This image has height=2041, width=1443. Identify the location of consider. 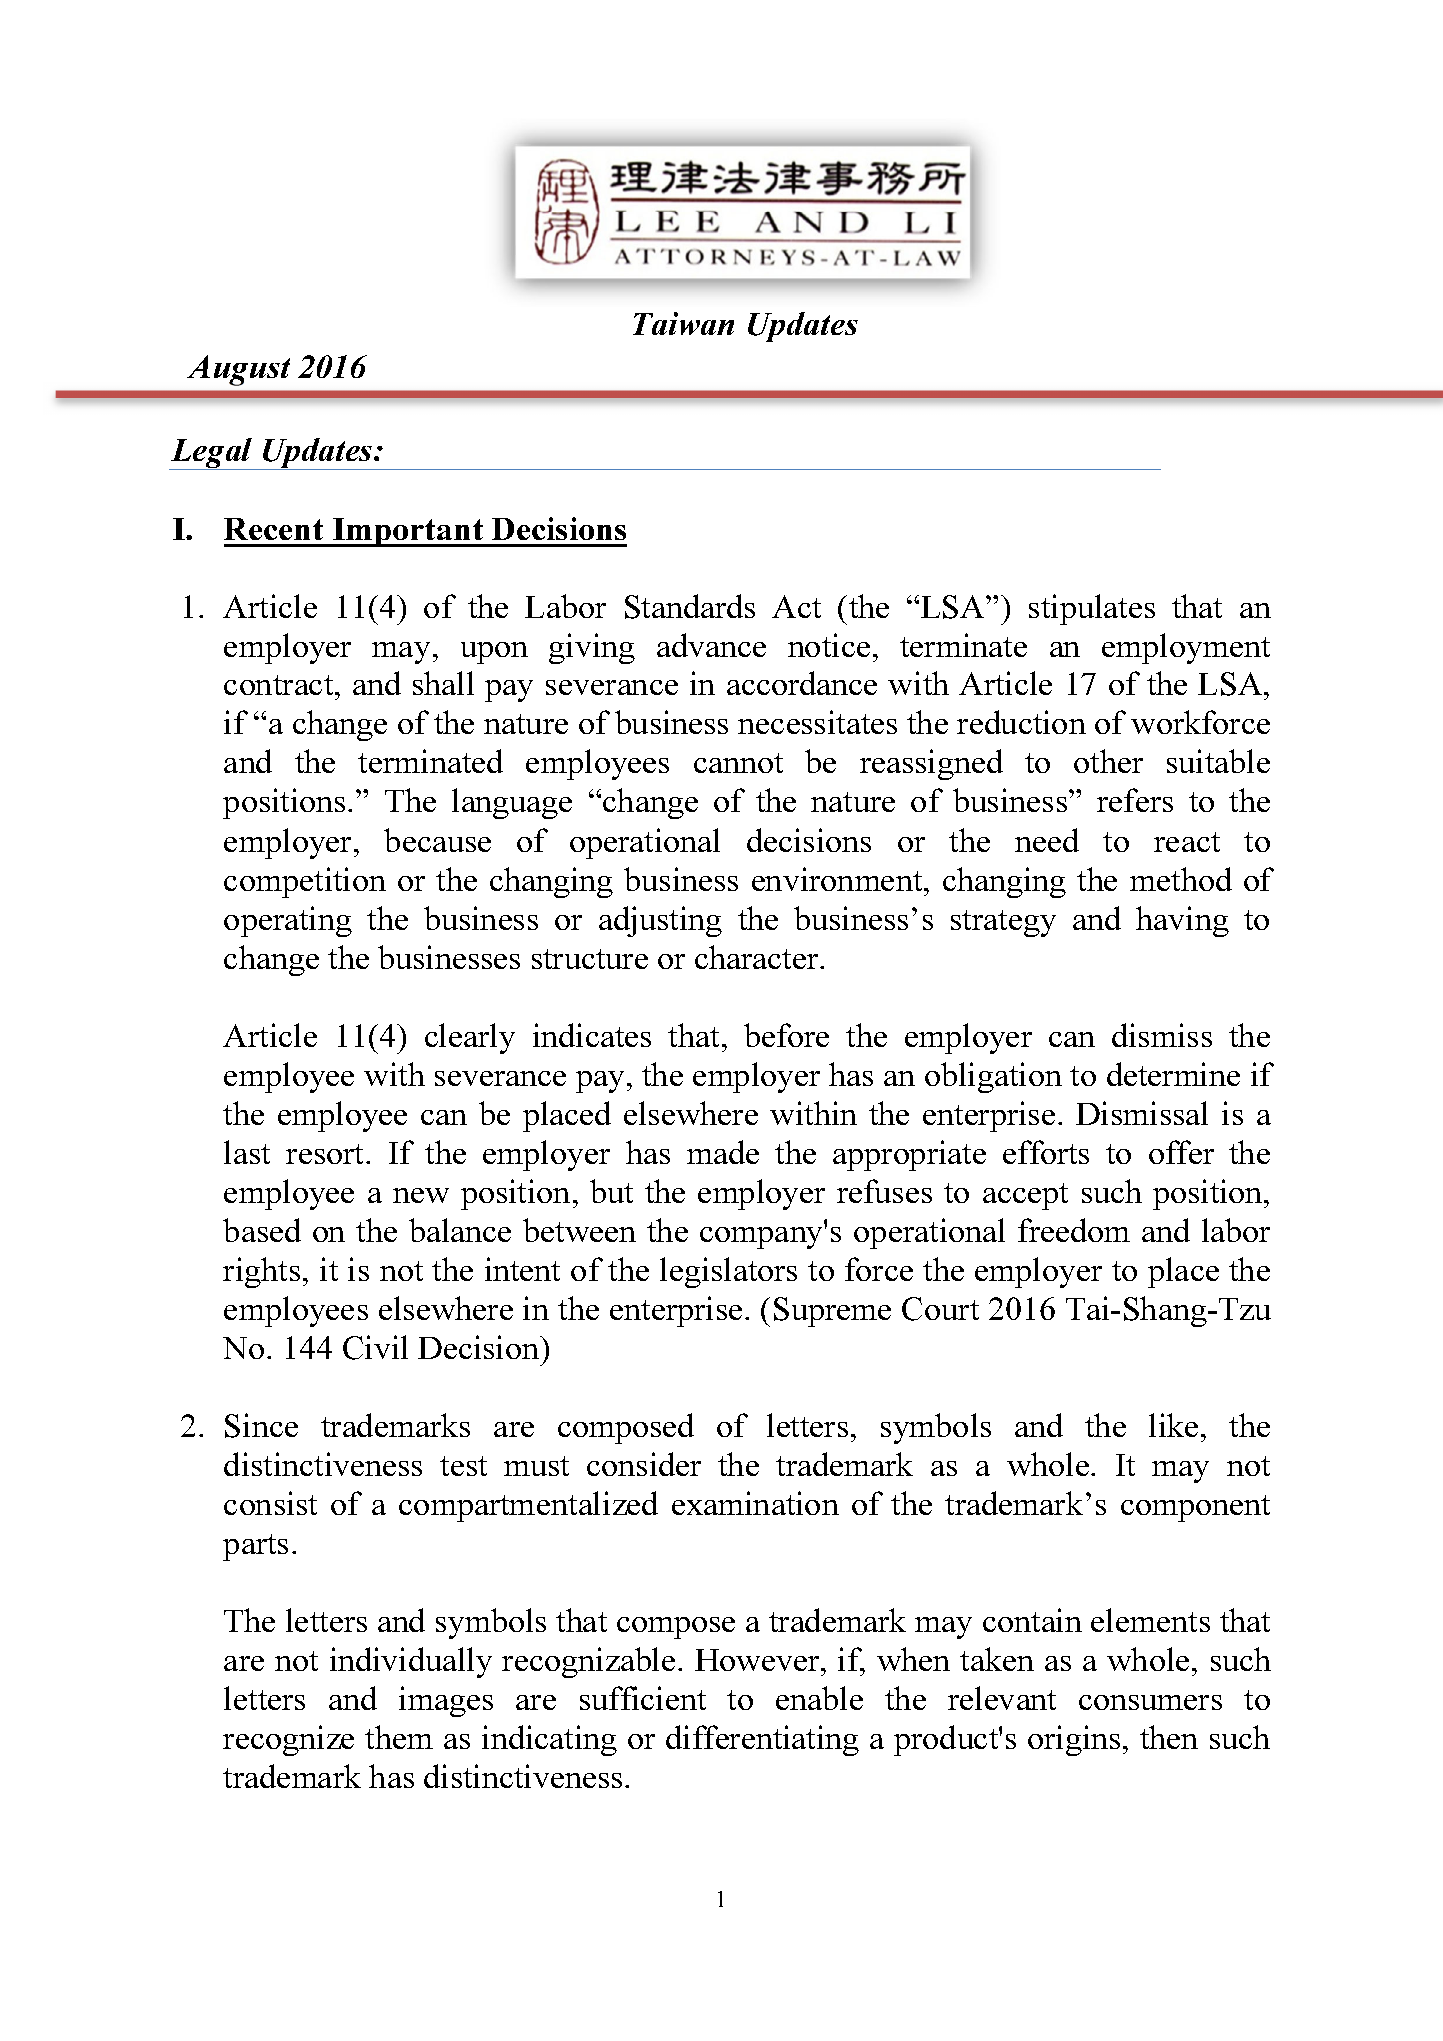
(644, 1464).
